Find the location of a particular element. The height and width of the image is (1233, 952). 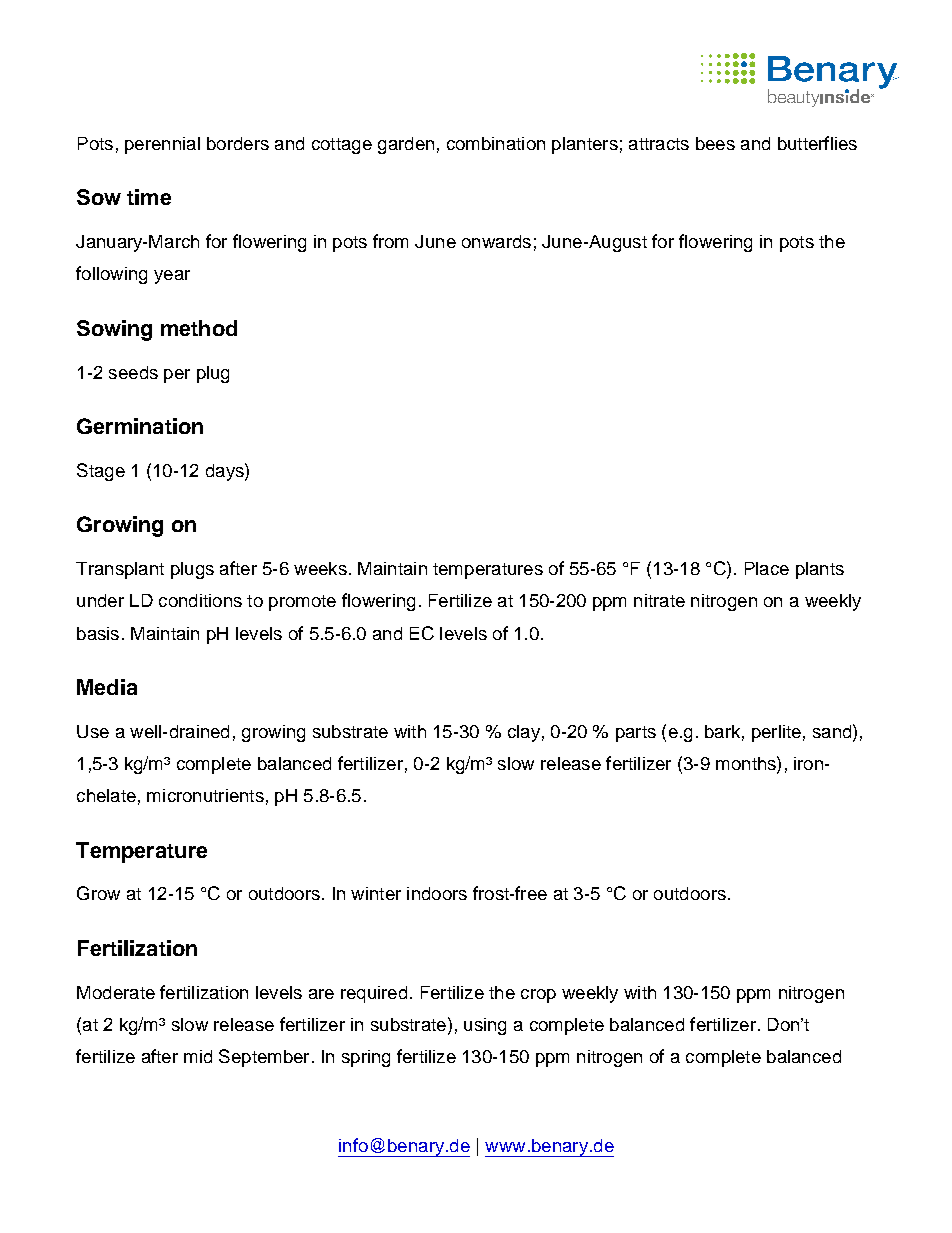

bees is located at coordinates (715, 143).
